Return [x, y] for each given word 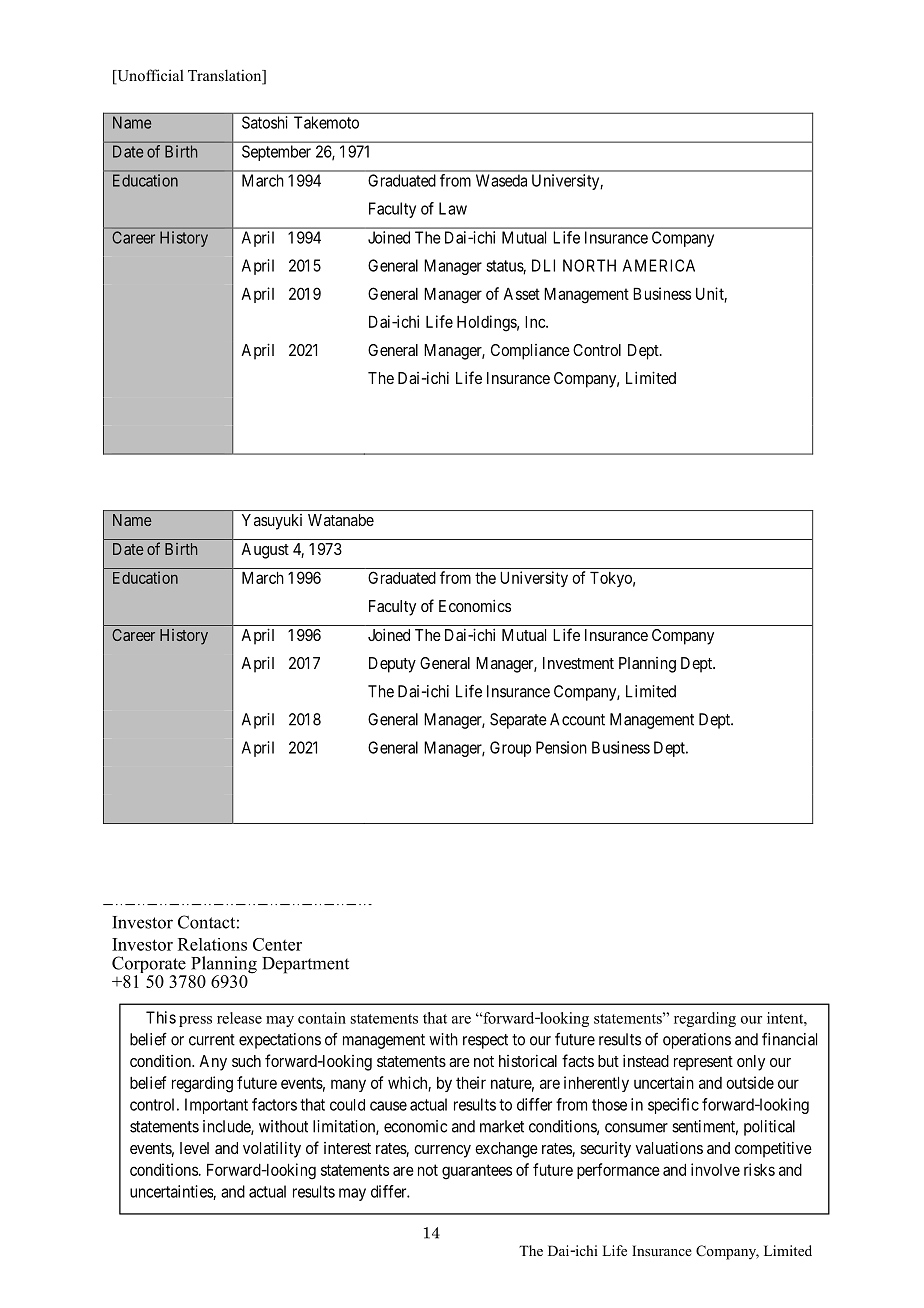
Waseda [501, 180]
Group [510, 749]
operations [697, 1041]
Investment [578, 663]
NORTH [589, 265]
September [276, 153]
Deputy [392, 665]
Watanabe [341, 520]
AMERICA [659, 265]
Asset [521, 294]
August [265, 551]
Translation [226, 76]
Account [577, 719]
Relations [212, 944]
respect [485, 1041]
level [194, 1148]
